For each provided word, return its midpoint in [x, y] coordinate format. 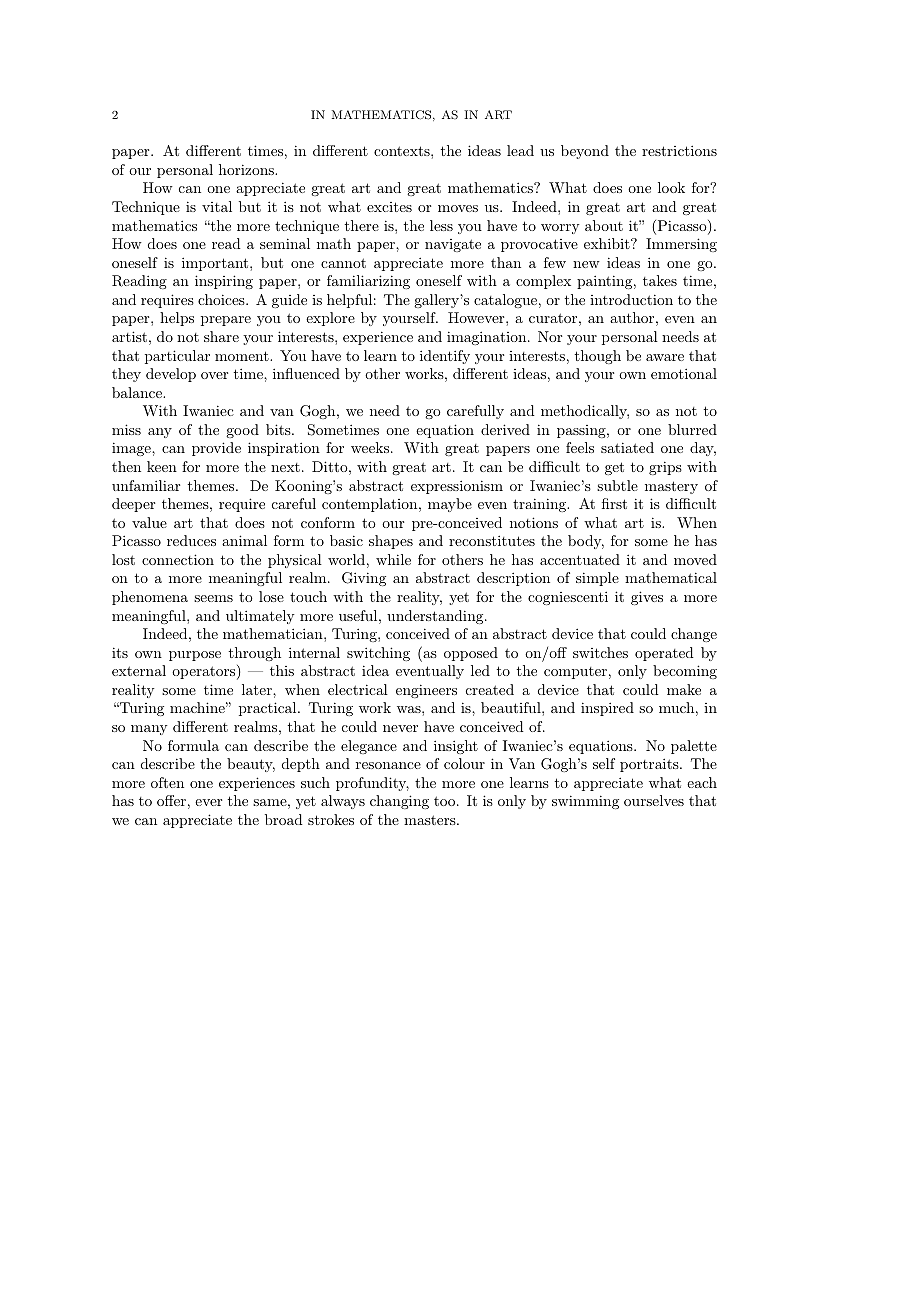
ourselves [654, 800]
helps [177, 319]
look [671, 187]
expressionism [457, 487]
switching [378, 654]
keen [162, 466]
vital [217, 206]
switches [600, 652]
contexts [403, 151]
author [632, 317]
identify [445, 357]
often [167, 782]
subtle [617, 485]
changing [399, 802]
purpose [195, 656]
